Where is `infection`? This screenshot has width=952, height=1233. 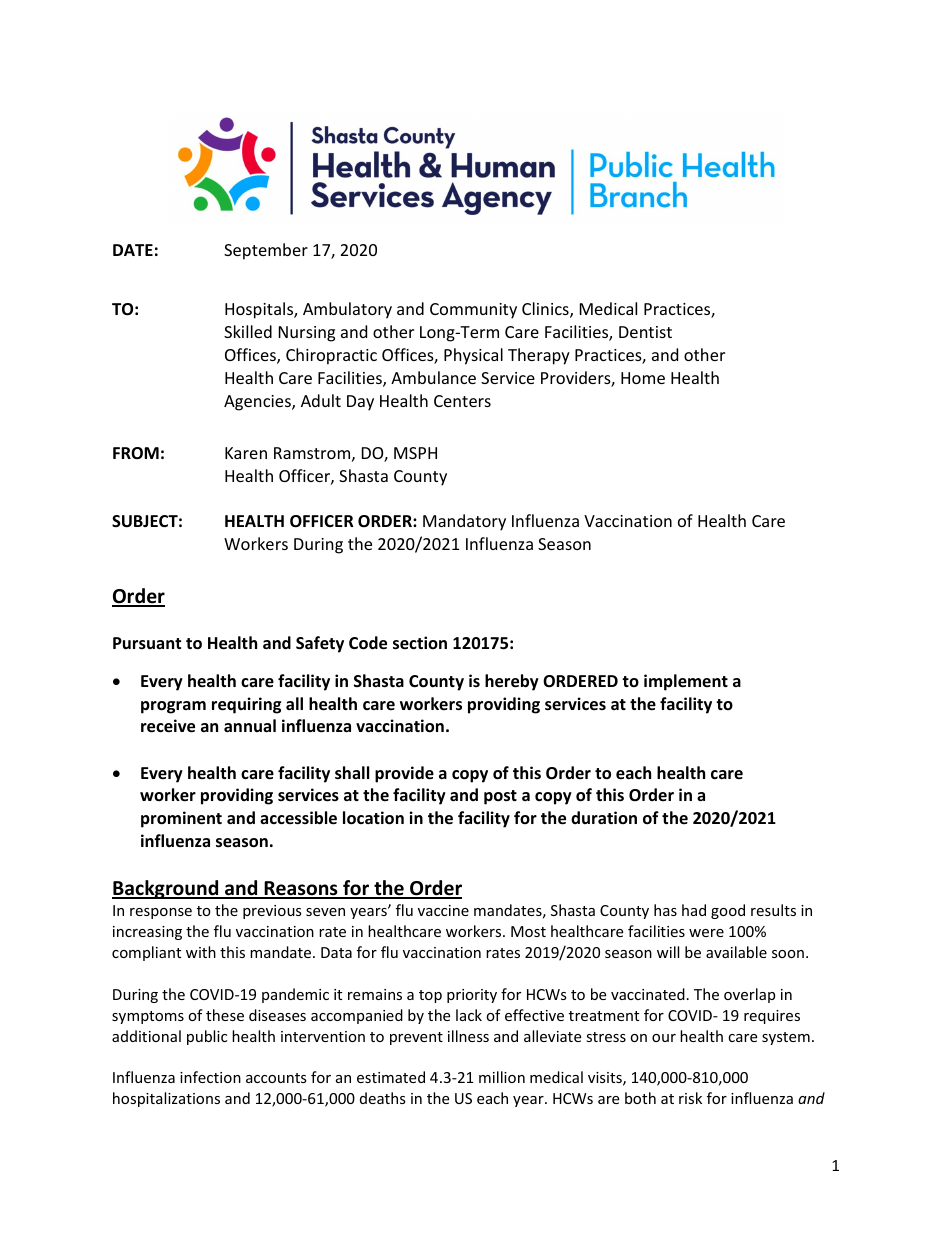
infection is located at coordinates (210, 1077).
